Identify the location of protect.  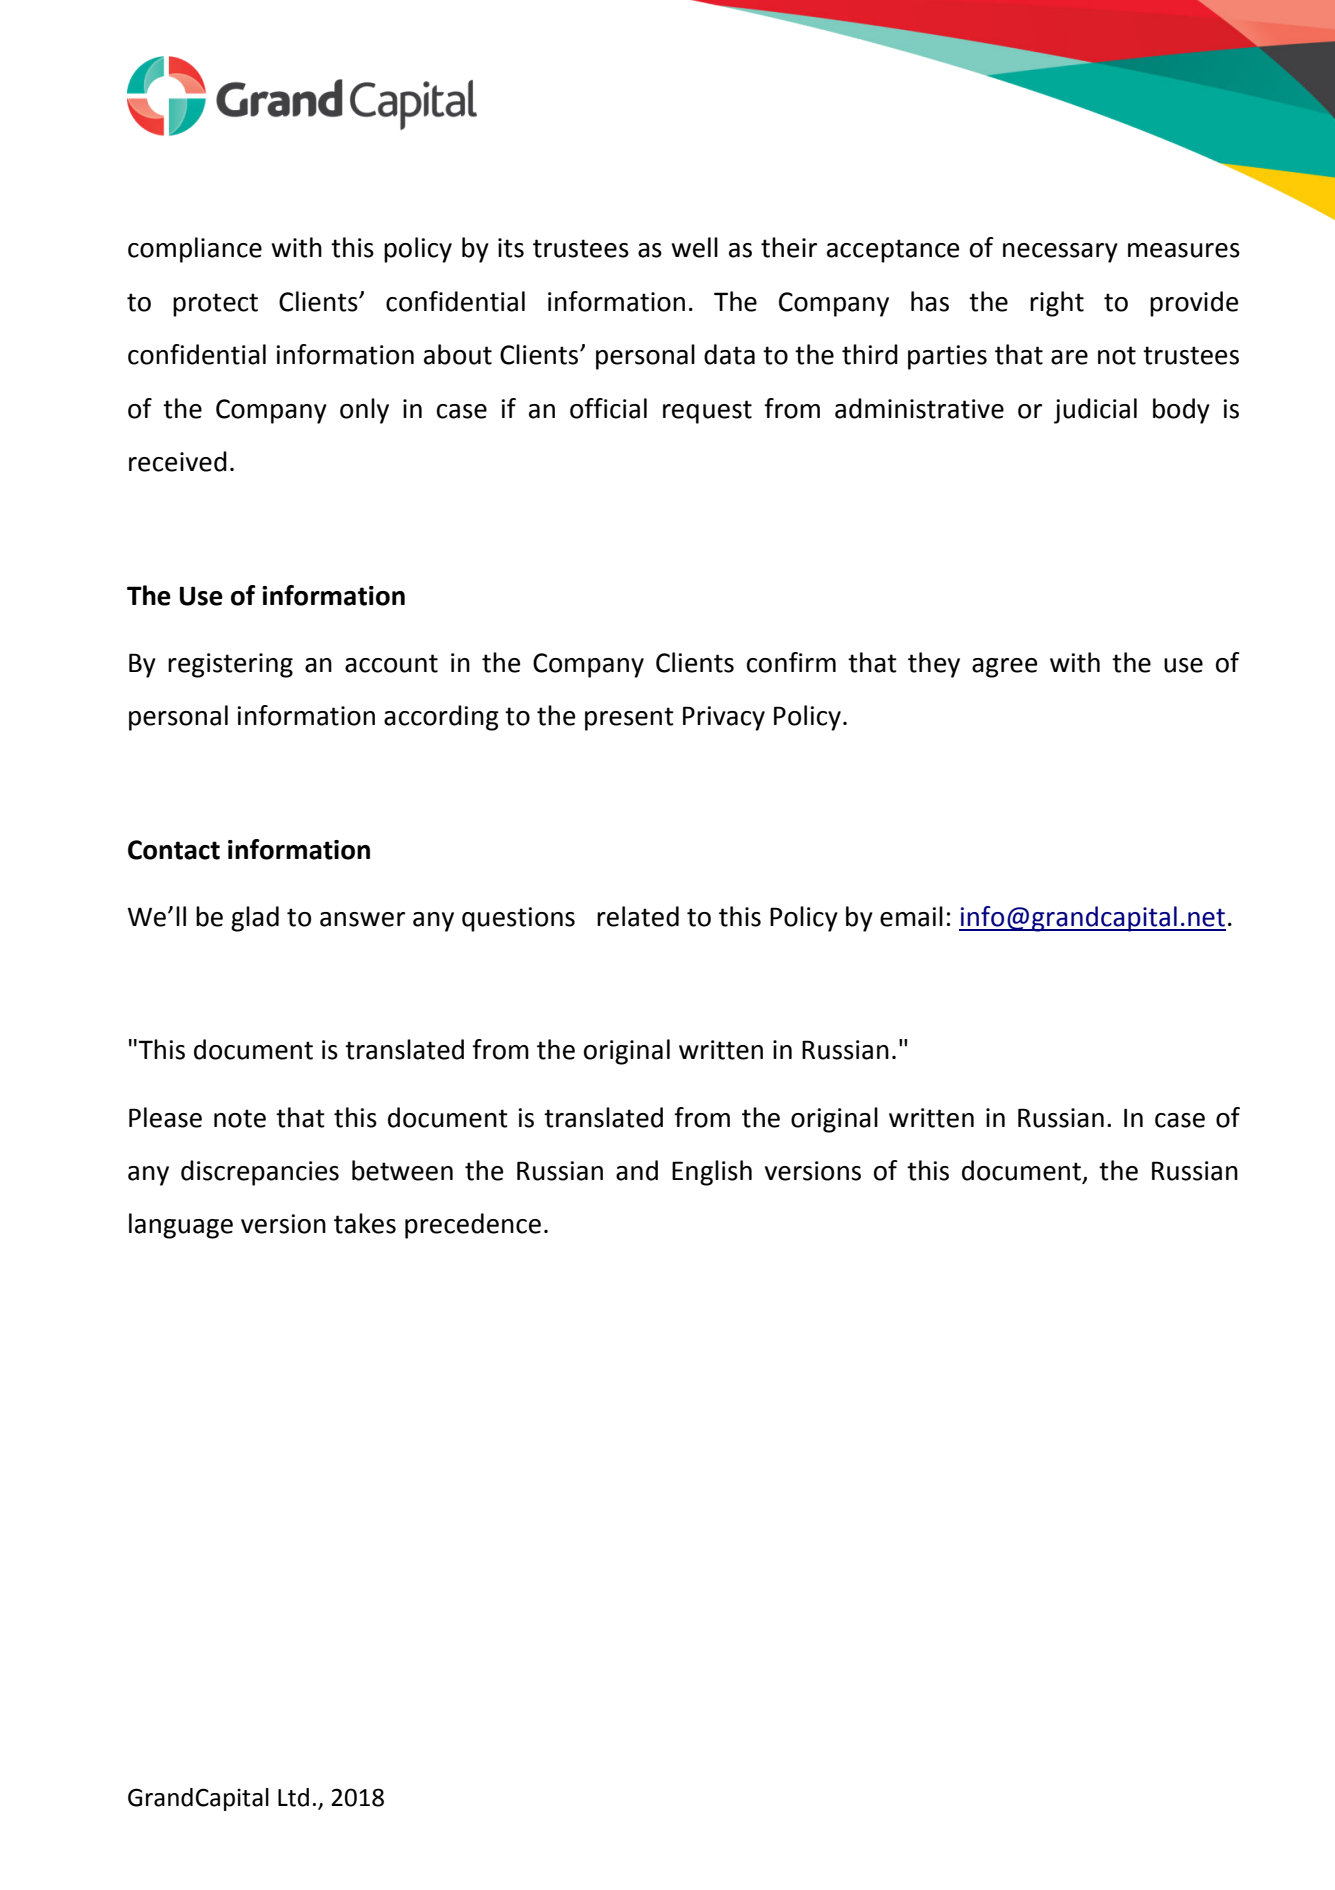
(215, 305).
